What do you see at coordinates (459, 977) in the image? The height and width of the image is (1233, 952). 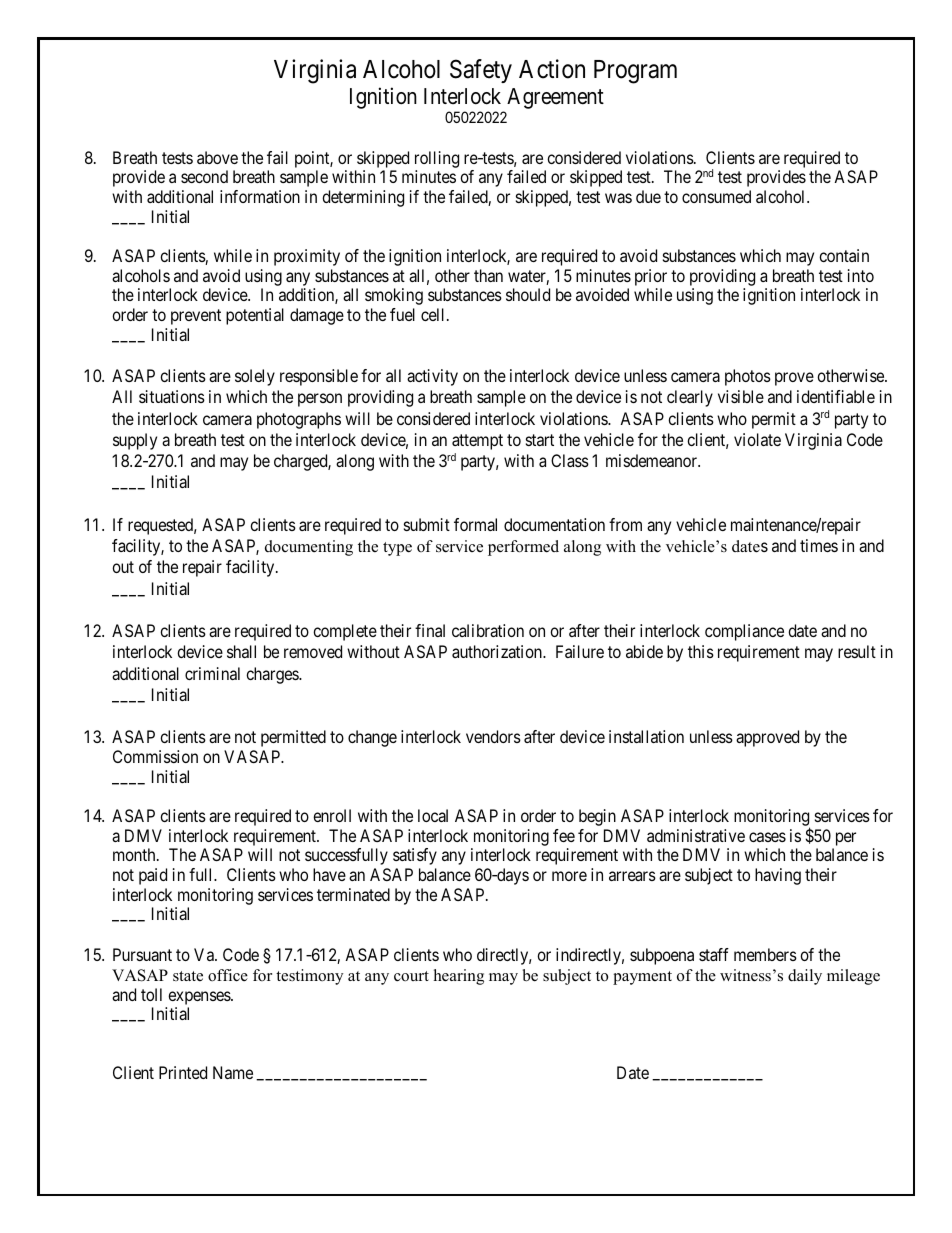 I see `hearing` at bounding box center [459, 977].
